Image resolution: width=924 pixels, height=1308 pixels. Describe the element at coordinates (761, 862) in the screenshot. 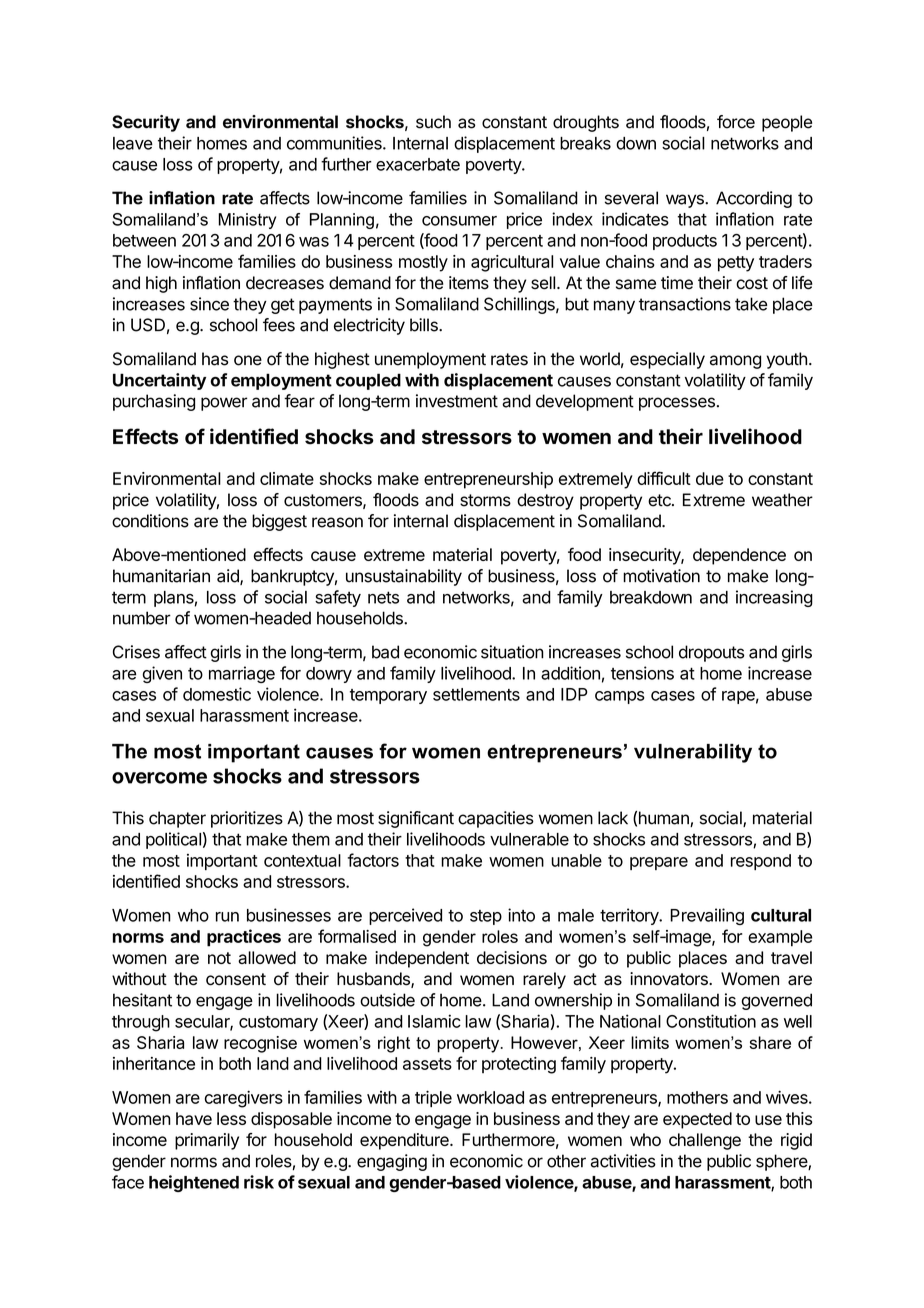

I see `respond` at that location.
